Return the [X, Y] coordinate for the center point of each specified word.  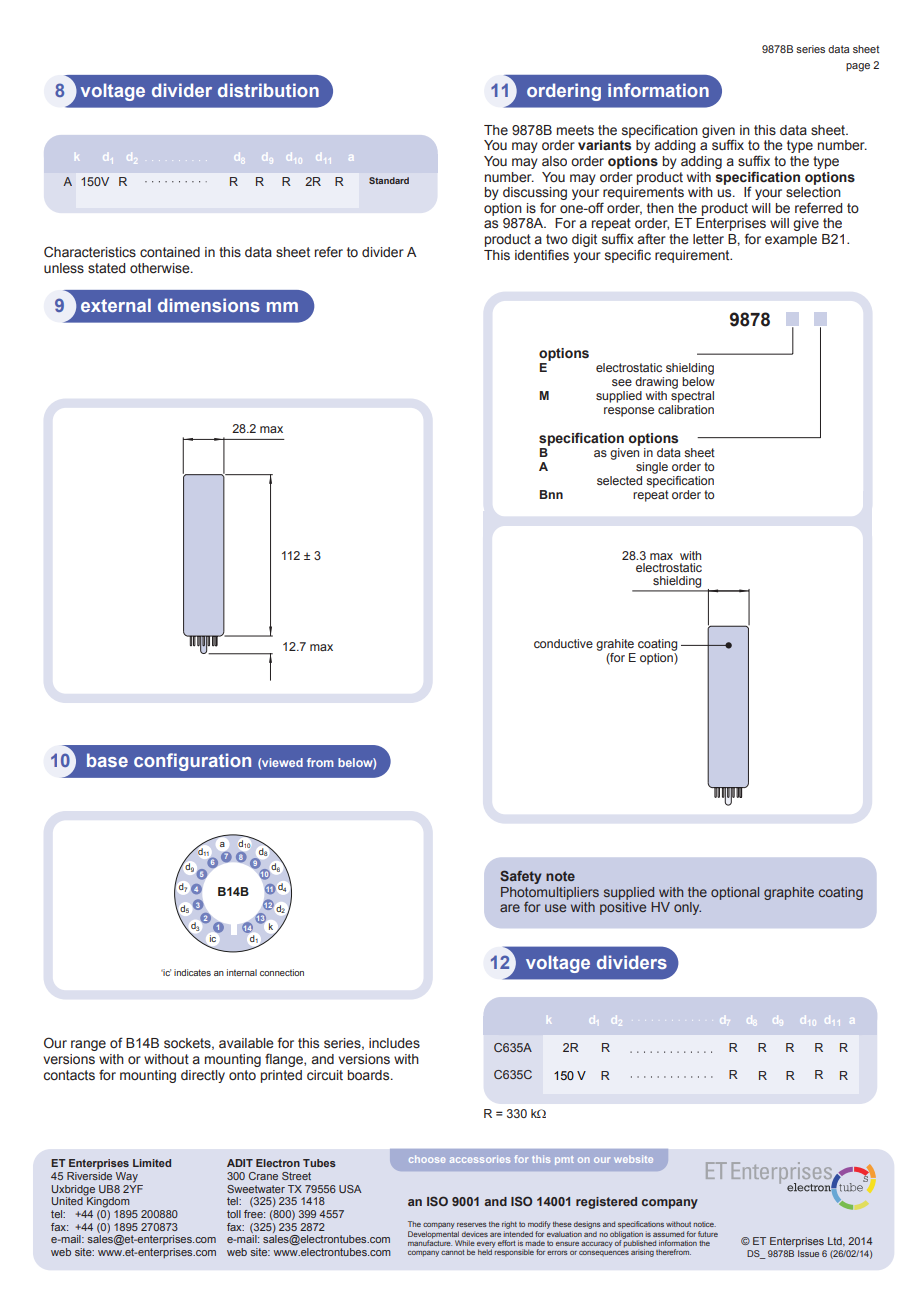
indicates [192, 972]
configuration [192, 762]
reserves [471, 1225]
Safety [521, 877]
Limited [152, 1163]
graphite [789, 893]
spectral [692, 397]
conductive [563, 643]
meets [575, 130]
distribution [268, 90]
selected [619, 480]
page [858, 67]
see [622, 382]
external [116, 305]
